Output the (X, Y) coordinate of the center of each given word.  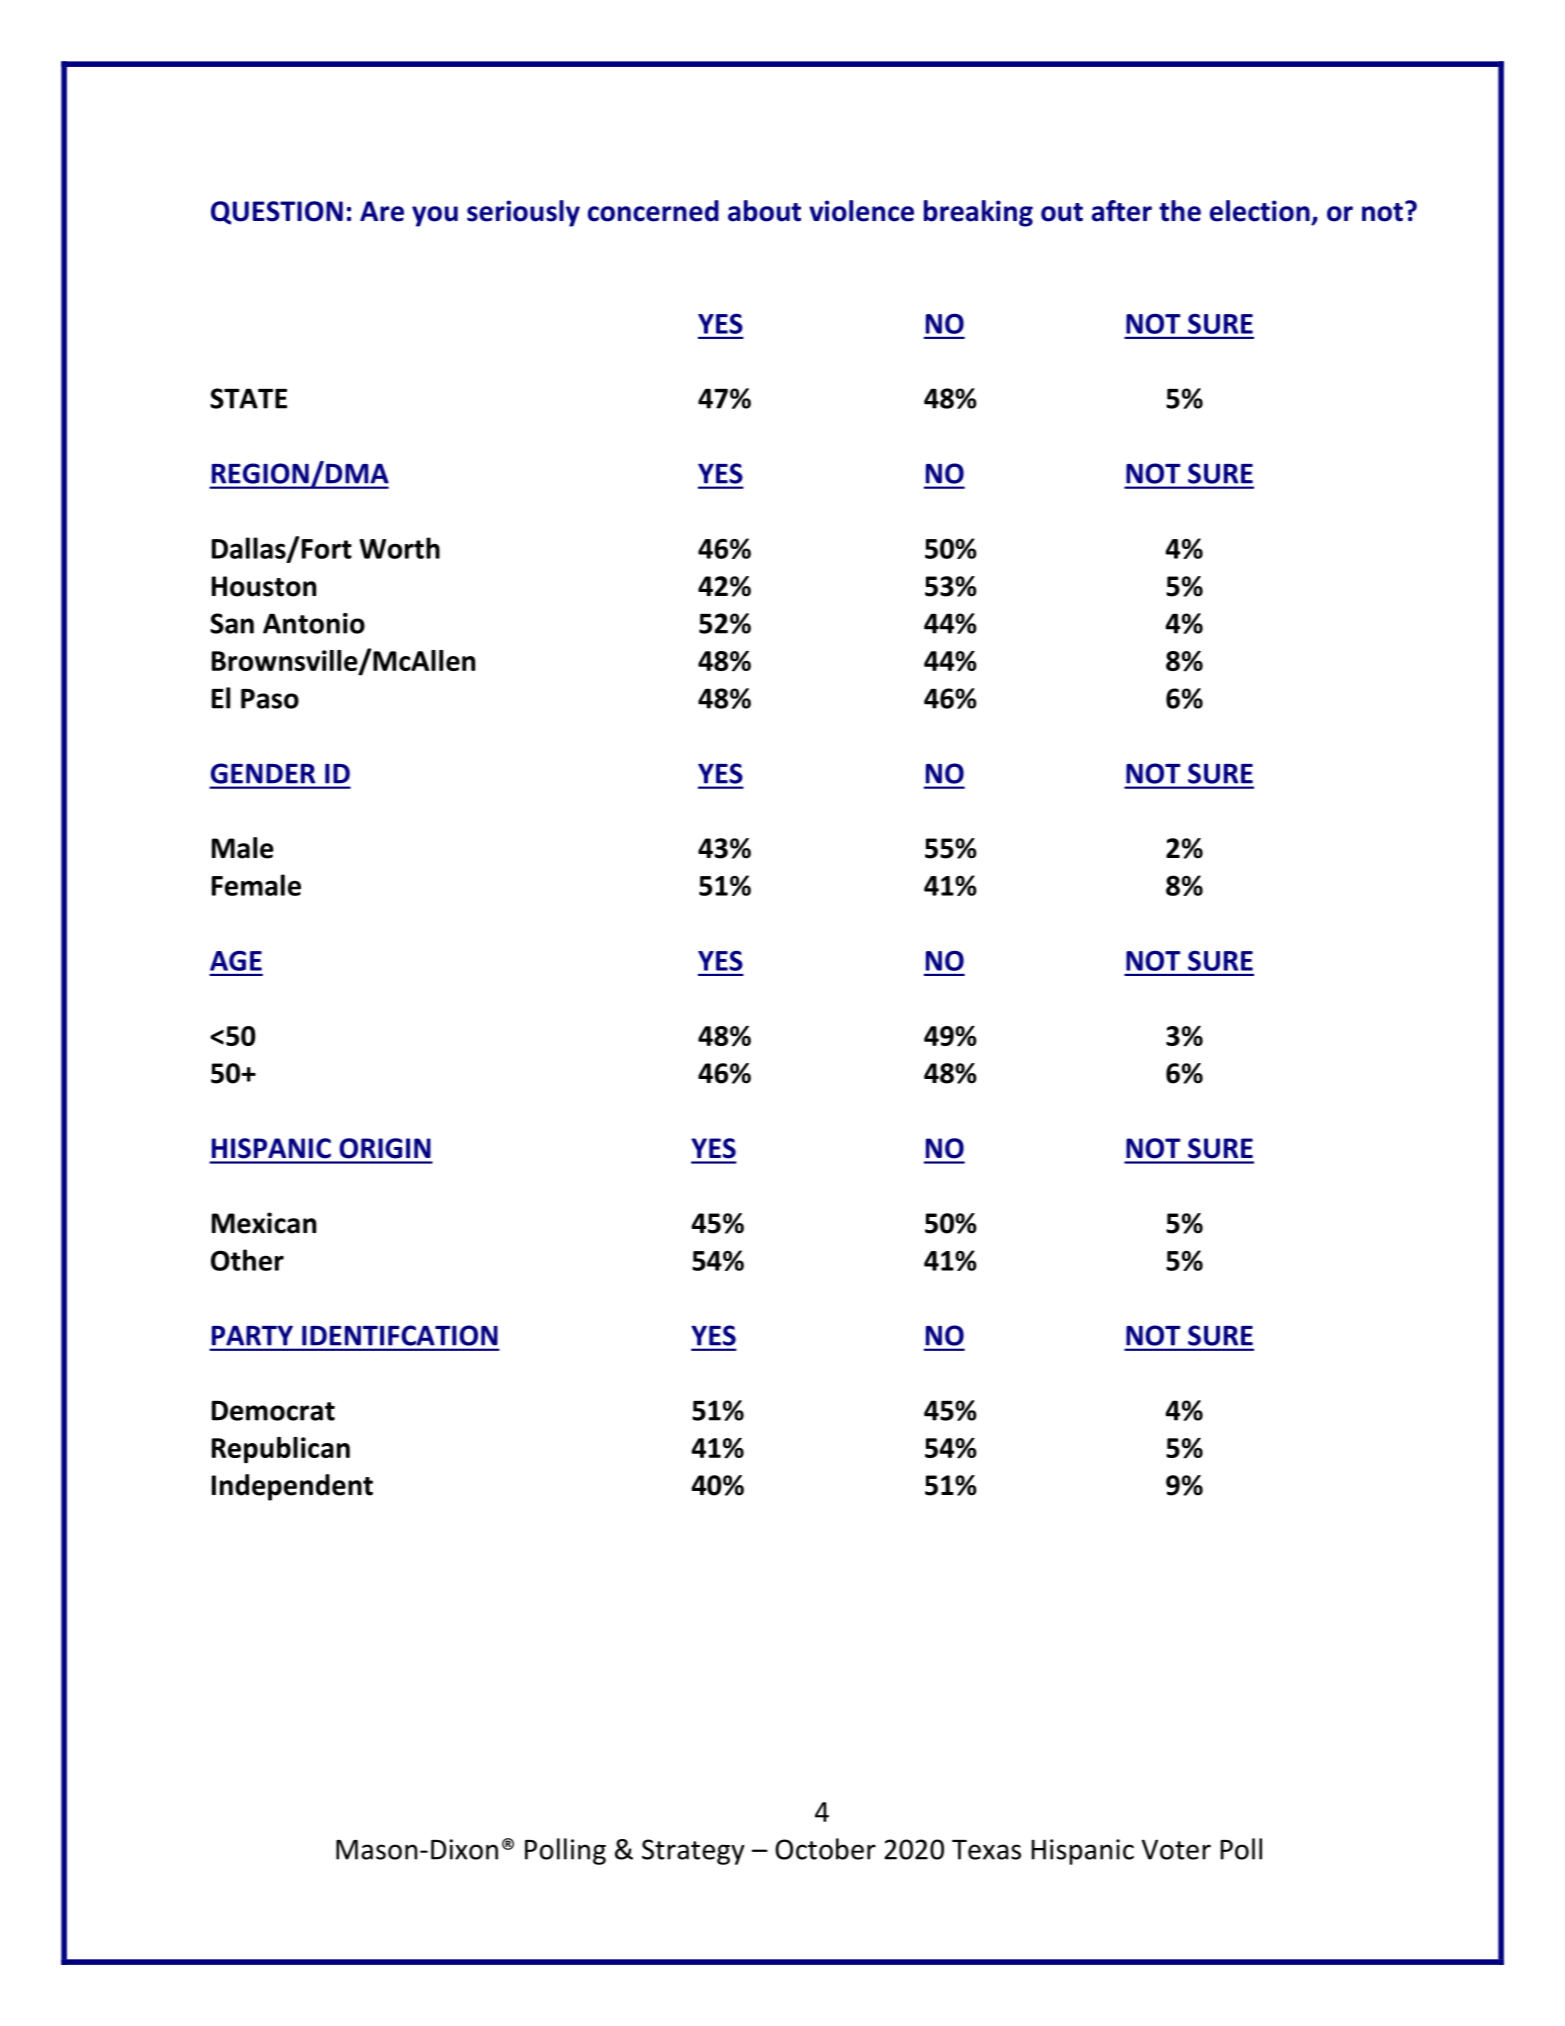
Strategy (693, 1852)
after (1122, 211)
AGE (236, 961)
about (764, 211)
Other (247, 1260)
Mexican (264, 1223)
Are (382, 211)
